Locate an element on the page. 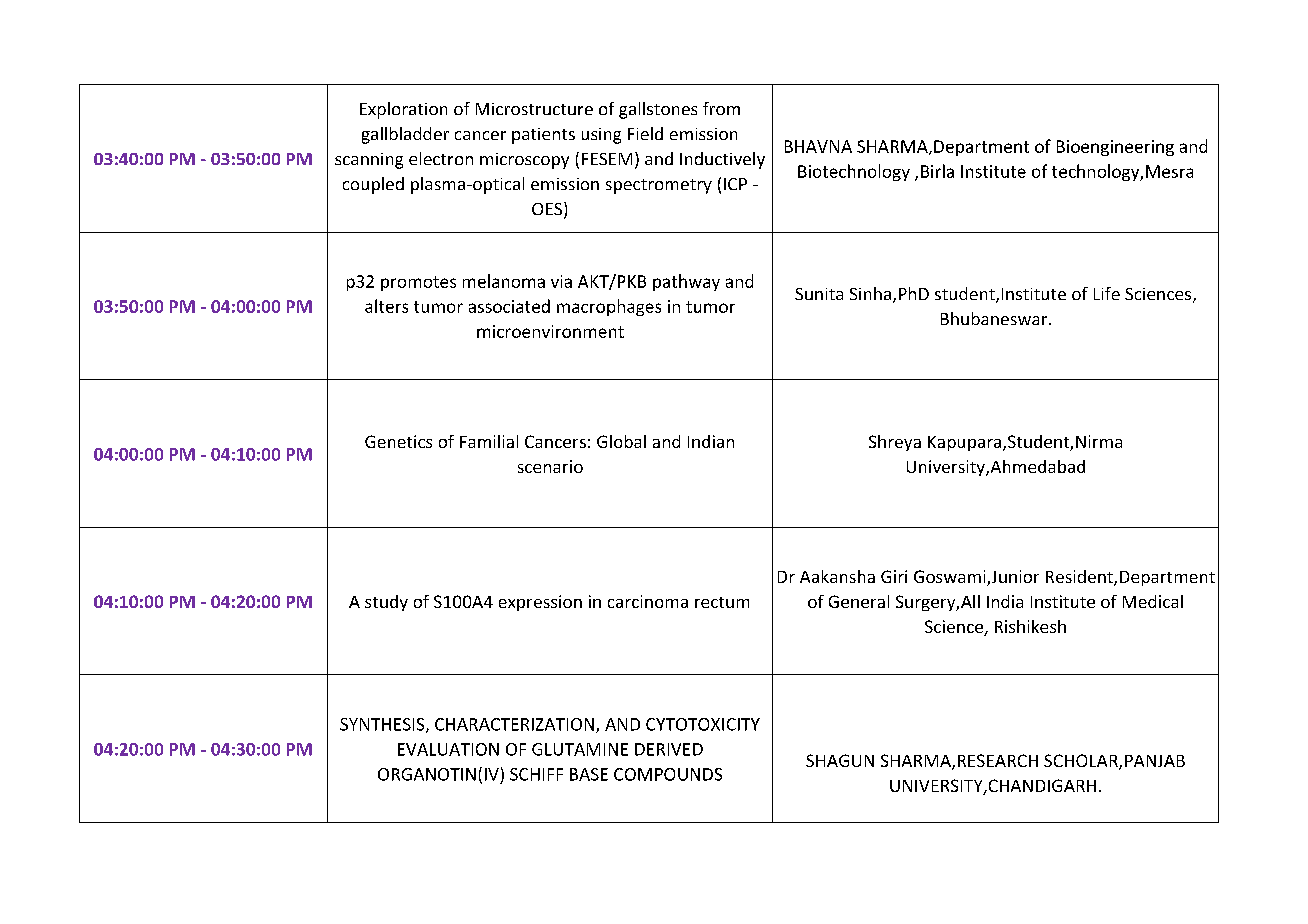 Image resolution: width=1308 pixels, height=924 pixels. Shreya is located at coordinates (895, 443).
